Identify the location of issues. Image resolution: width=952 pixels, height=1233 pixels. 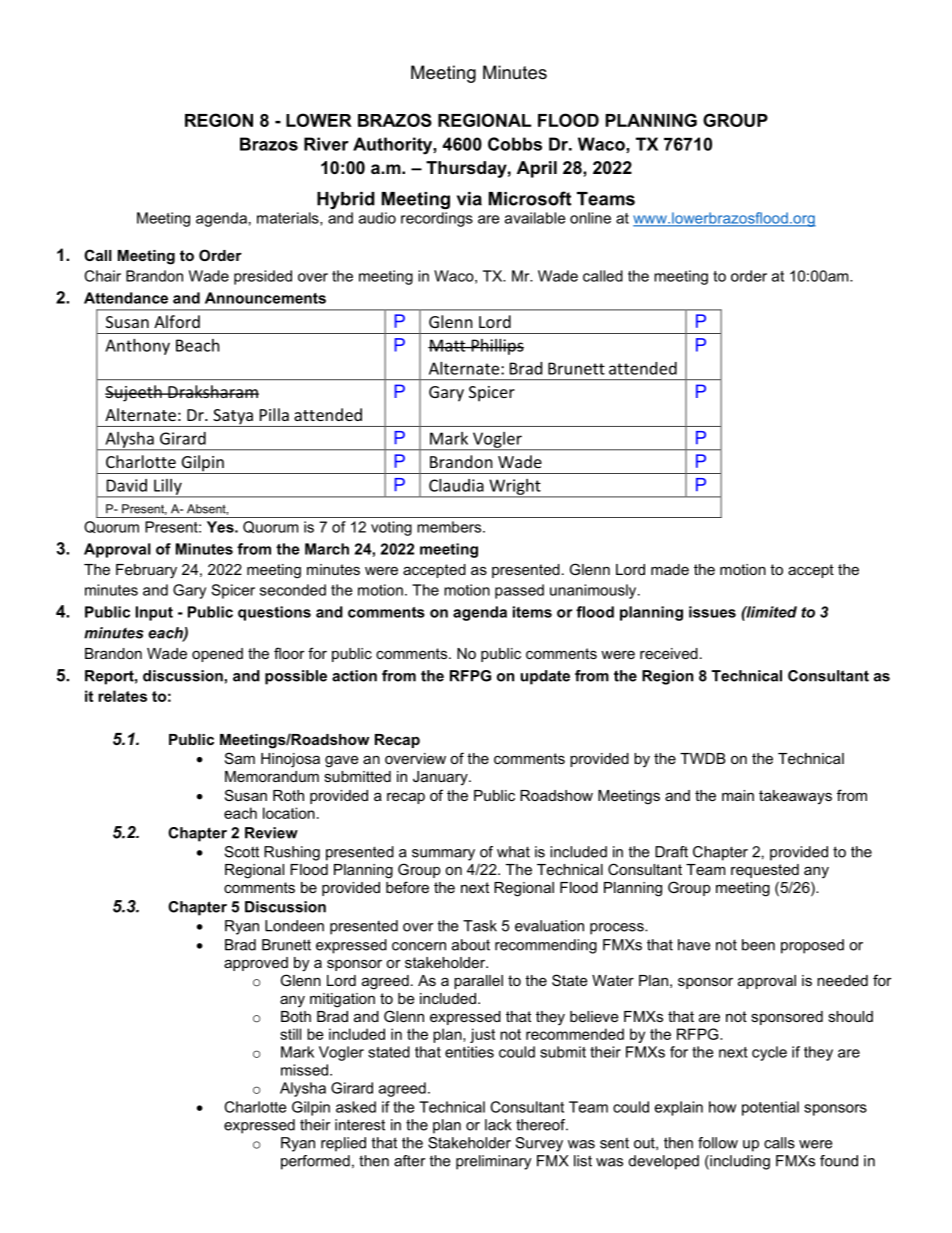
(712, 612).
